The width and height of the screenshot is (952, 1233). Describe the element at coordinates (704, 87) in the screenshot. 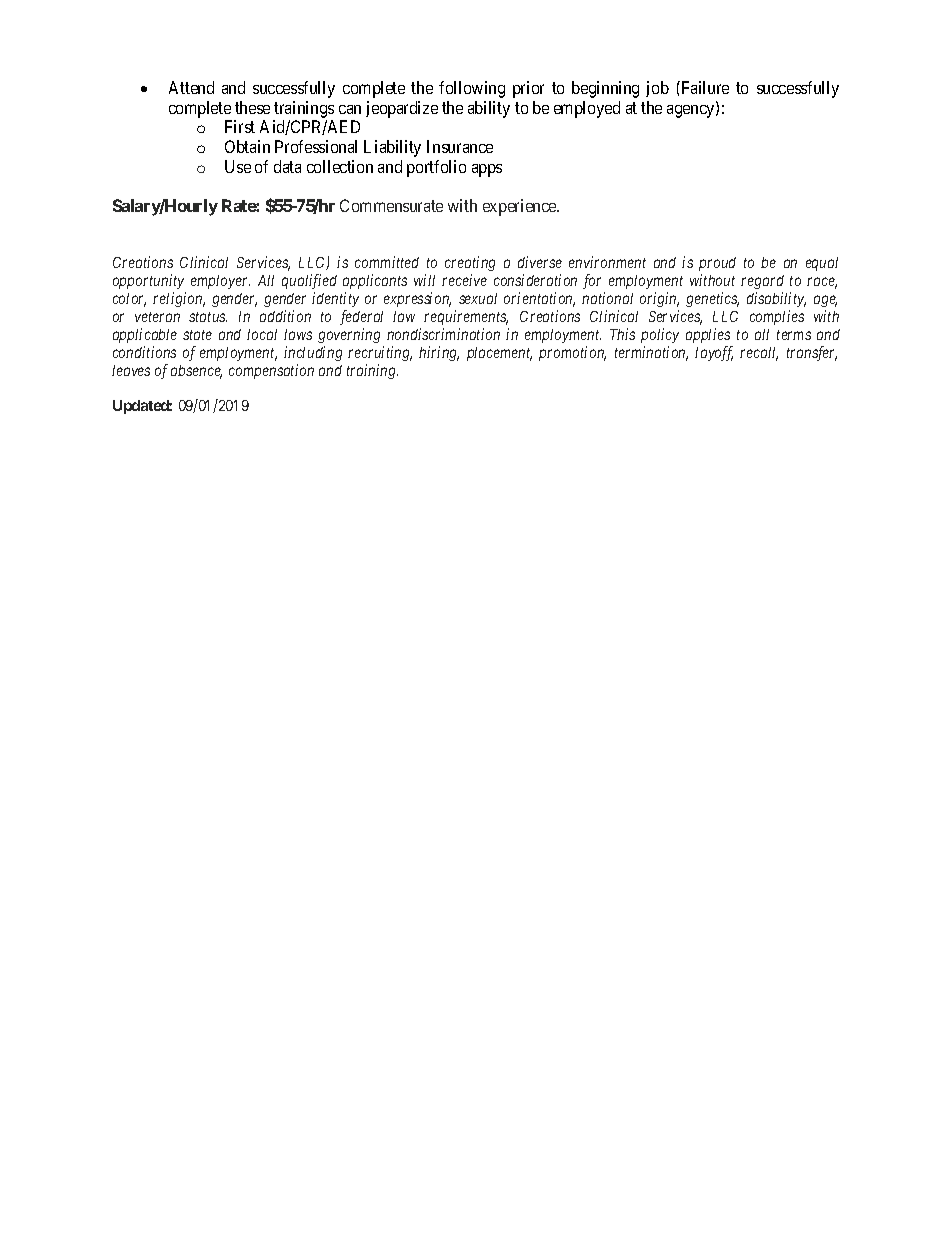

I see `Failure` at that location.
